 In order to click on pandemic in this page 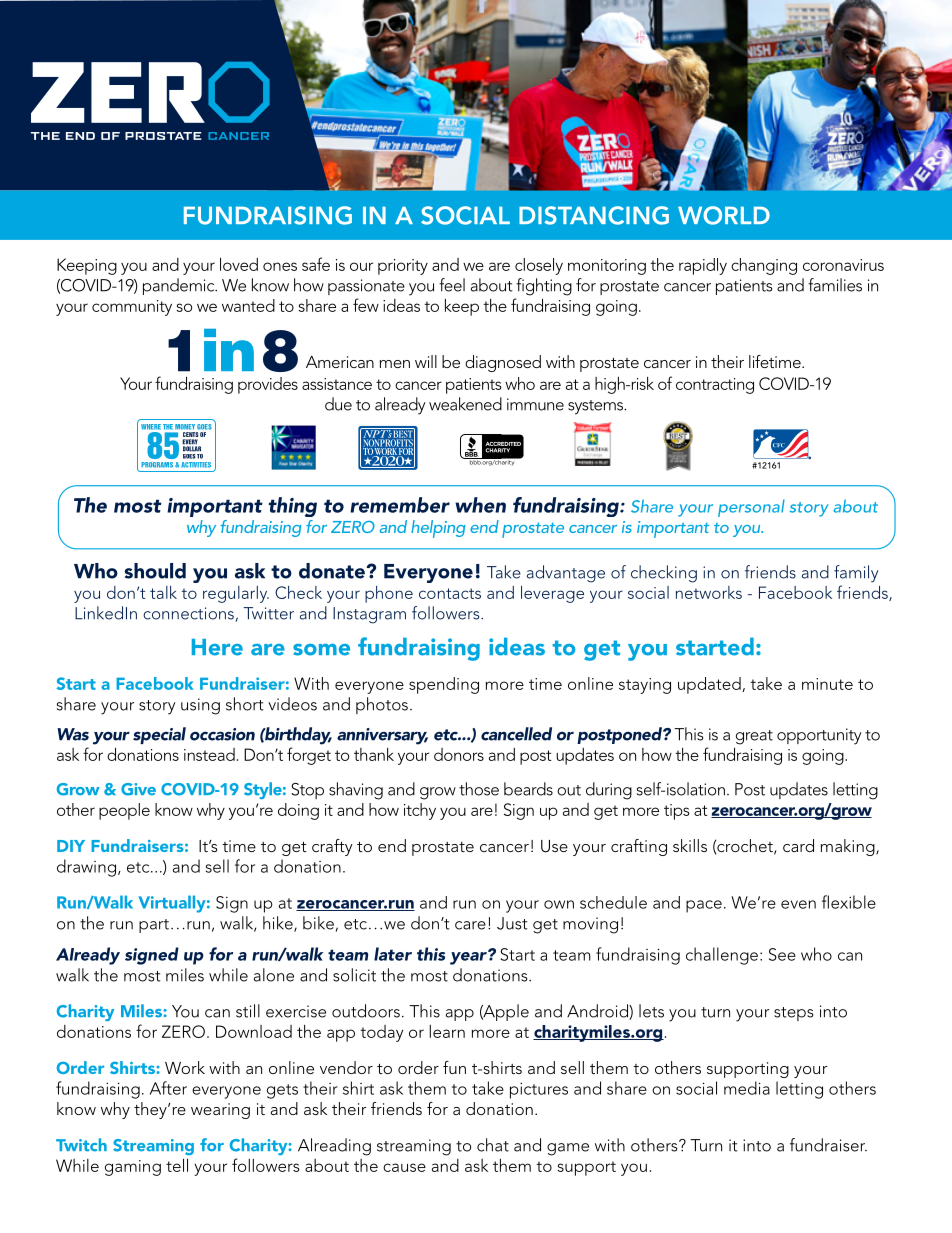, I will do `click(180, 286)`.
